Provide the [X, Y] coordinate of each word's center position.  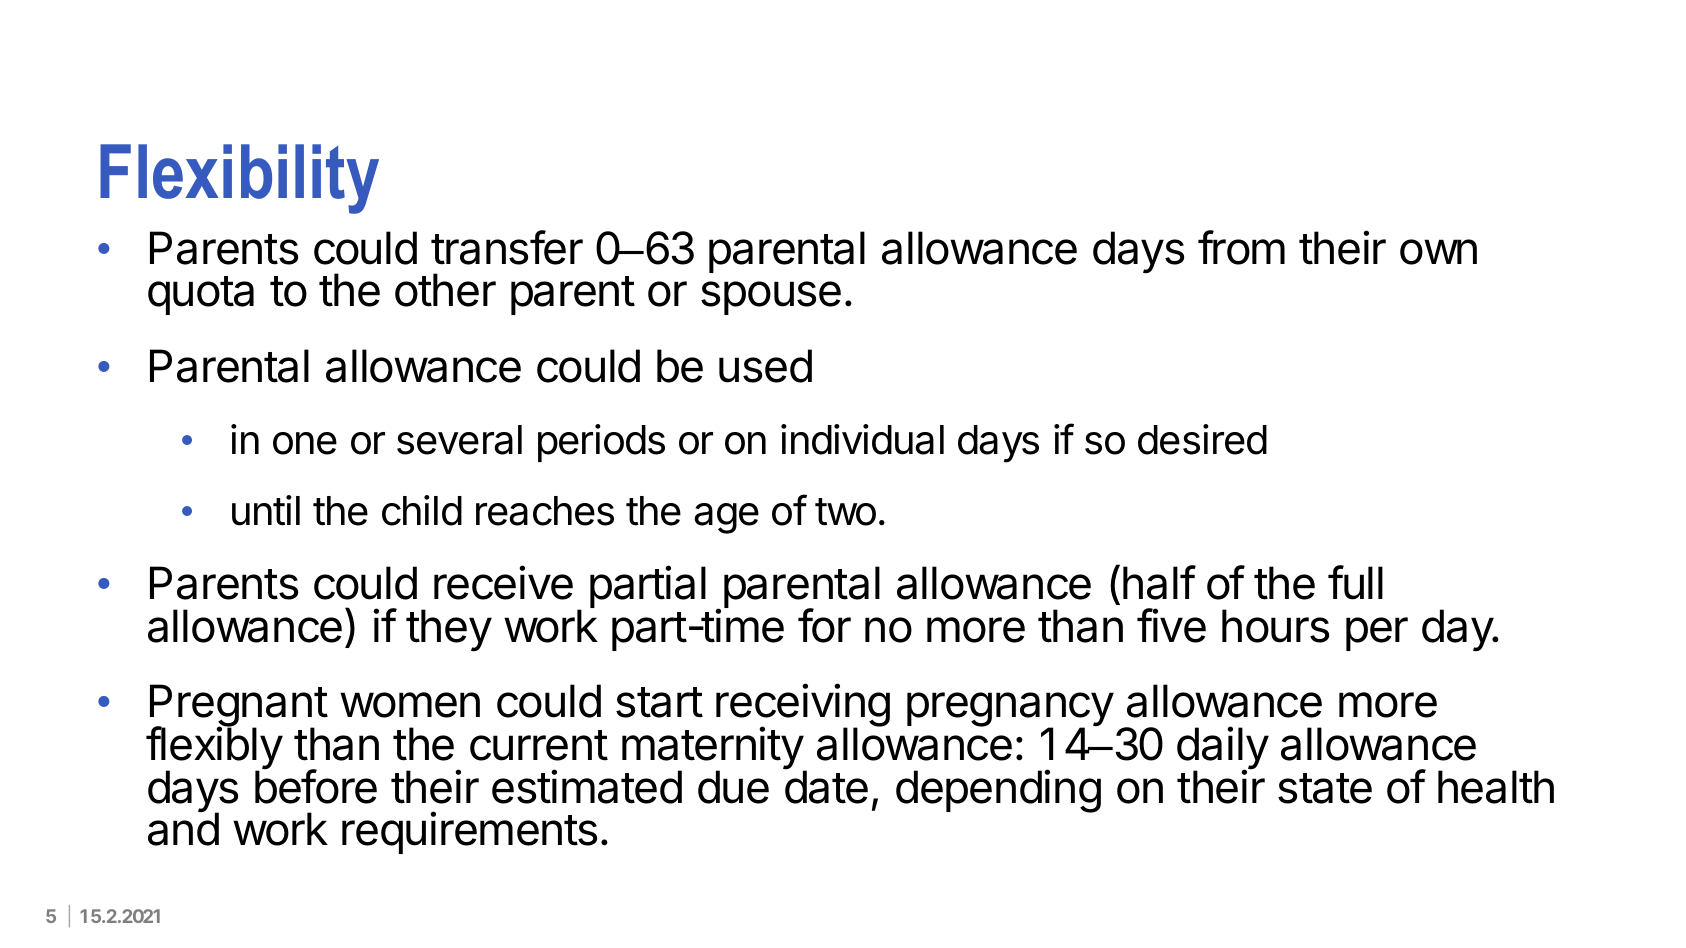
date [826, 786]
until [266, 510]
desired [1202, 439]
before [316, 786]
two [845, 512]
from [1241, 247]
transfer [507, 247]
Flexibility [239, 179]
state [1325, 788]
